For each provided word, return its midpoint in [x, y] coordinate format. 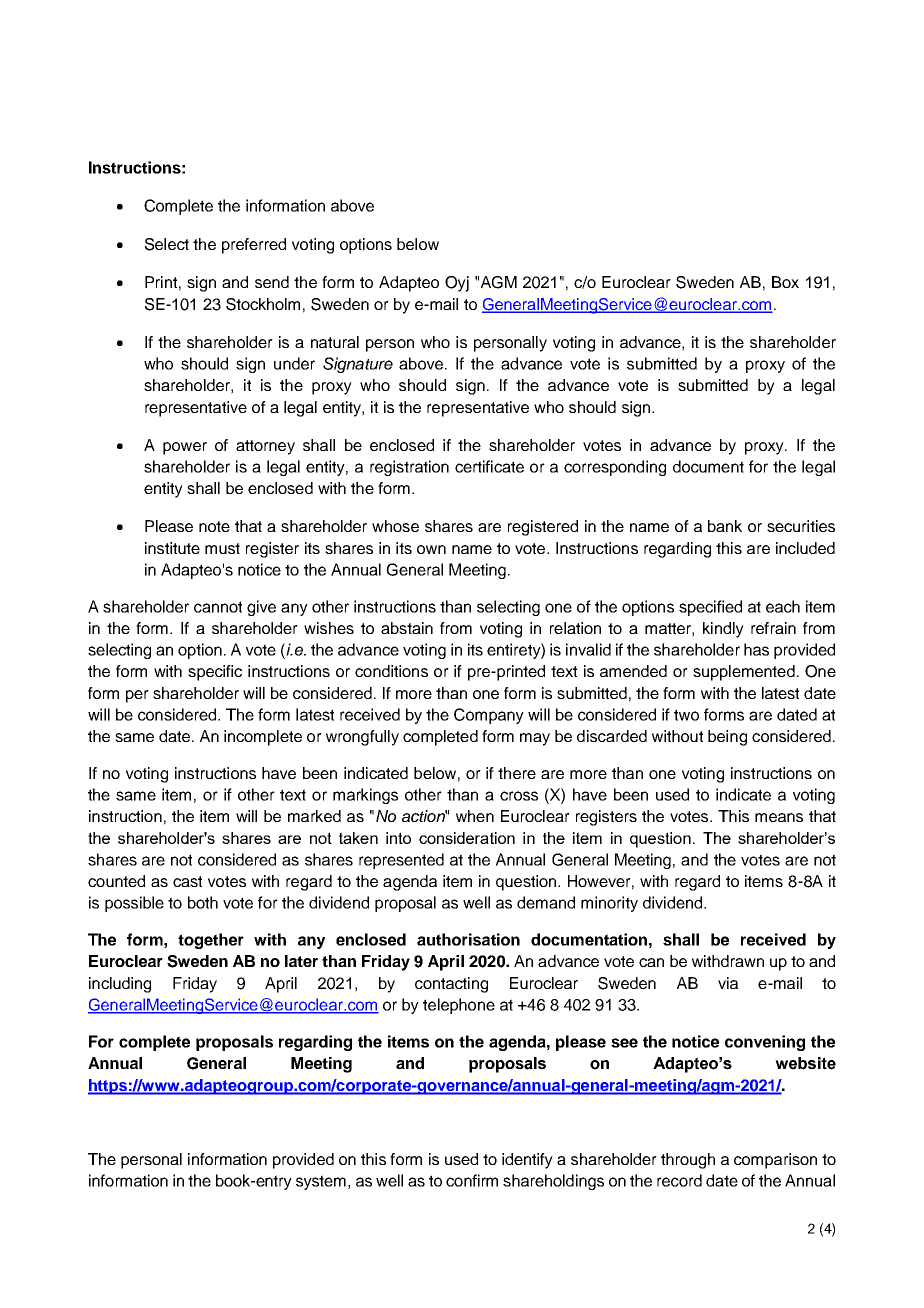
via [728, 983]
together [211, 941]
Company [489, 716]
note [214, 526]
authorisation [468, 939]
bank [725, 526]
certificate [489, 466]
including [120, 985]
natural [335, 342]
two [686, 715]
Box [785, 282]
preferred [254, 246]
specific [215, 673]
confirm [472, 1180]
